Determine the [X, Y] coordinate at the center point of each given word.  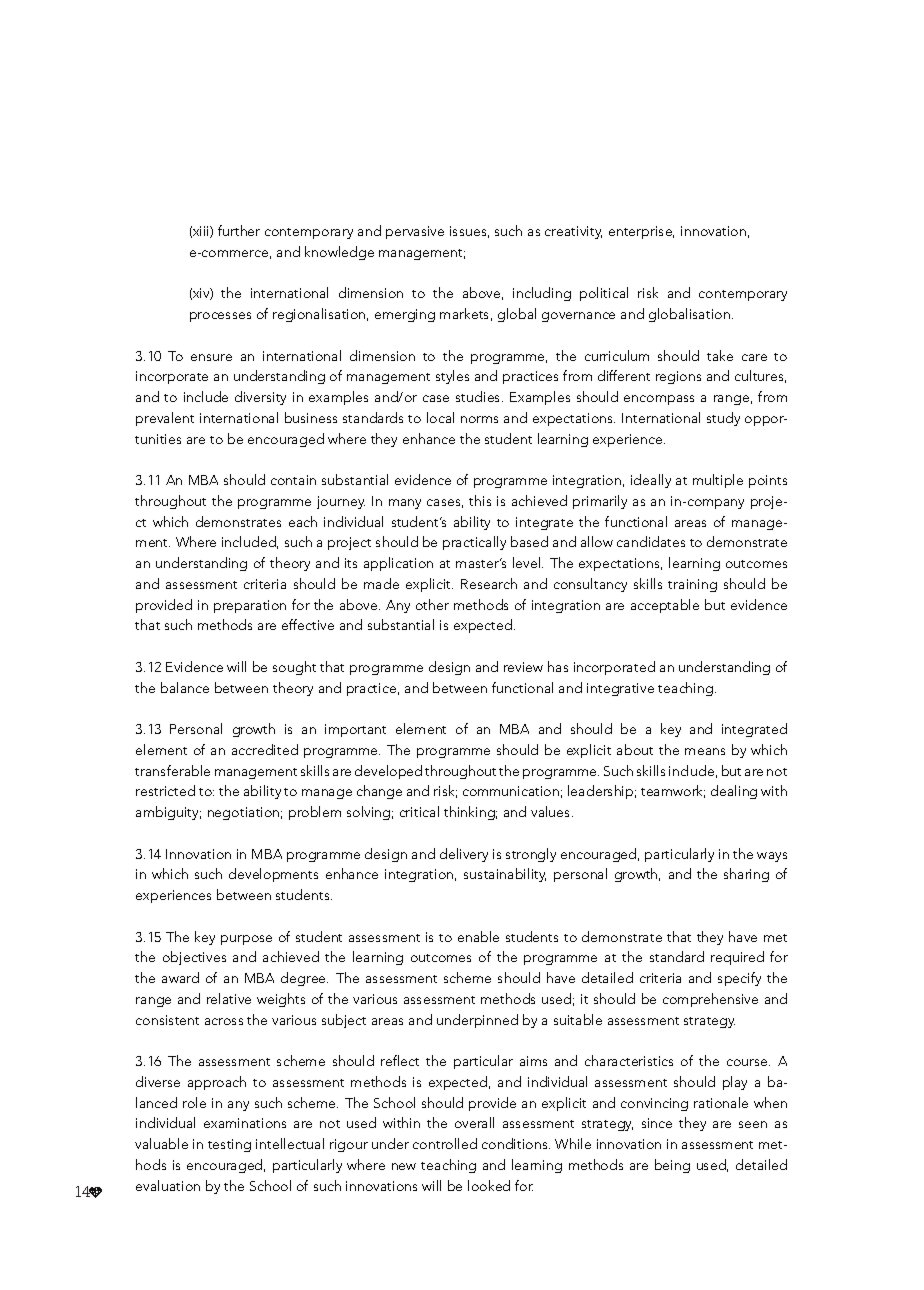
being [672, 1166]
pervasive [415, 232]
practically [474, 543]
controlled [445, 1143]
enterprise [641, 232]
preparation [250, 606]
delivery [464, 855]
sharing [746, 875]
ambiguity [168, 813]
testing [229, 1145]
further [239, 230]
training [692, 585]
